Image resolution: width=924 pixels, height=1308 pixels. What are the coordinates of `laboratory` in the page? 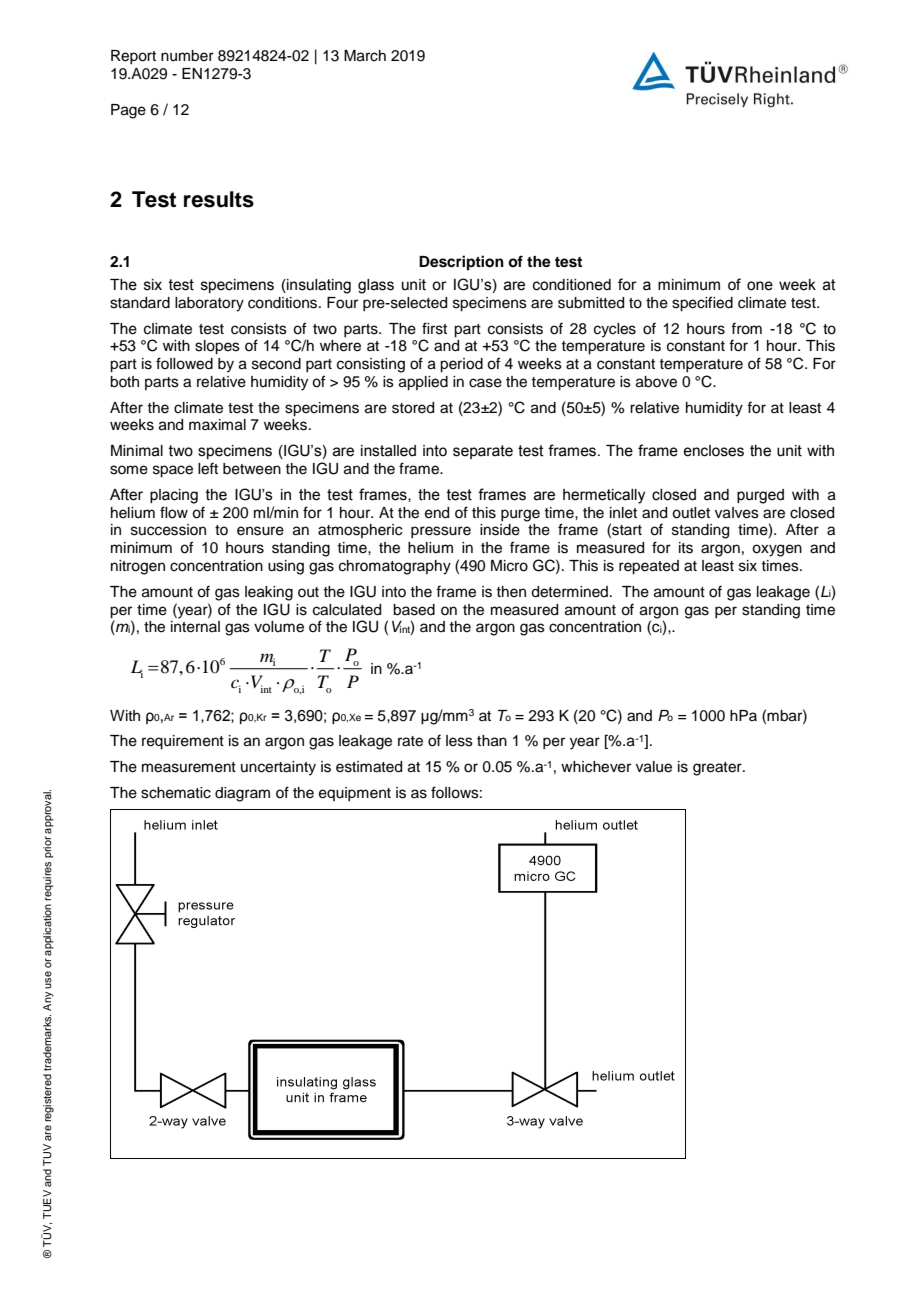 It's located at (209, 304).
